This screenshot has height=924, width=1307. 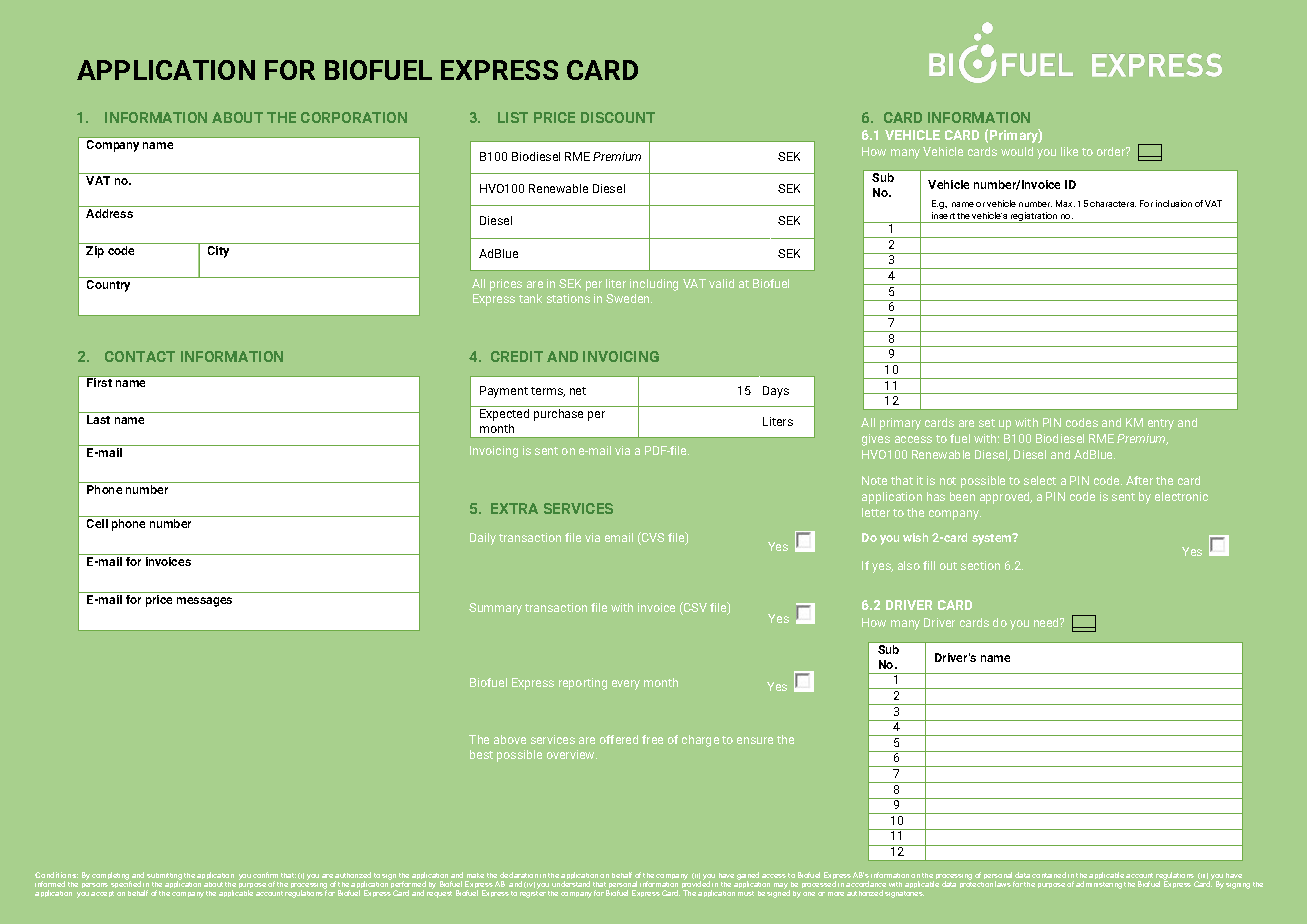 What do you see at coordinates (140, 356) in the screenshot?
I see `CONTACT` at bounding box center [140, 356].
